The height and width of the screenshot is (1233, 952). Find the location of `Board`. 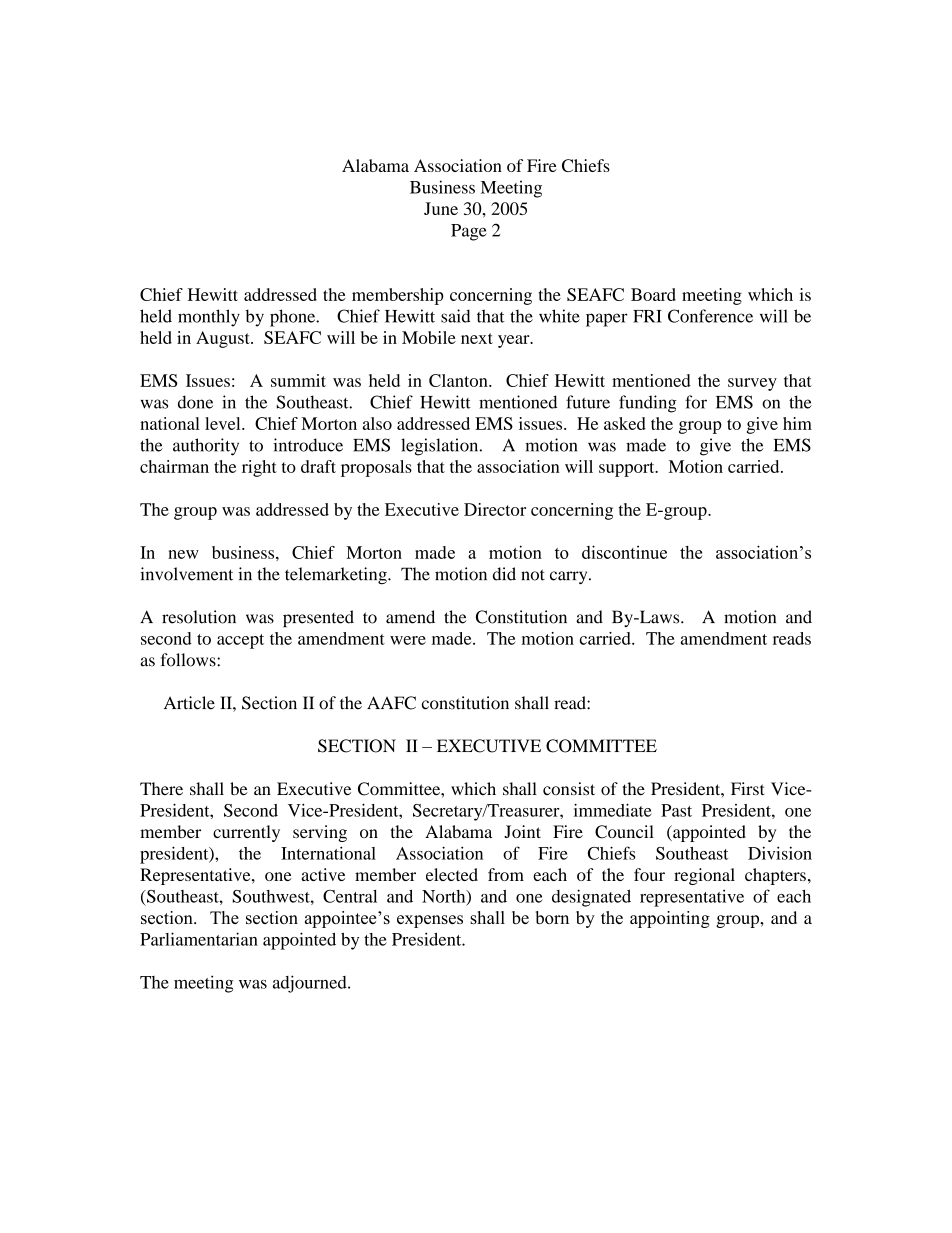

Board is located at coordinates (653, 294).
